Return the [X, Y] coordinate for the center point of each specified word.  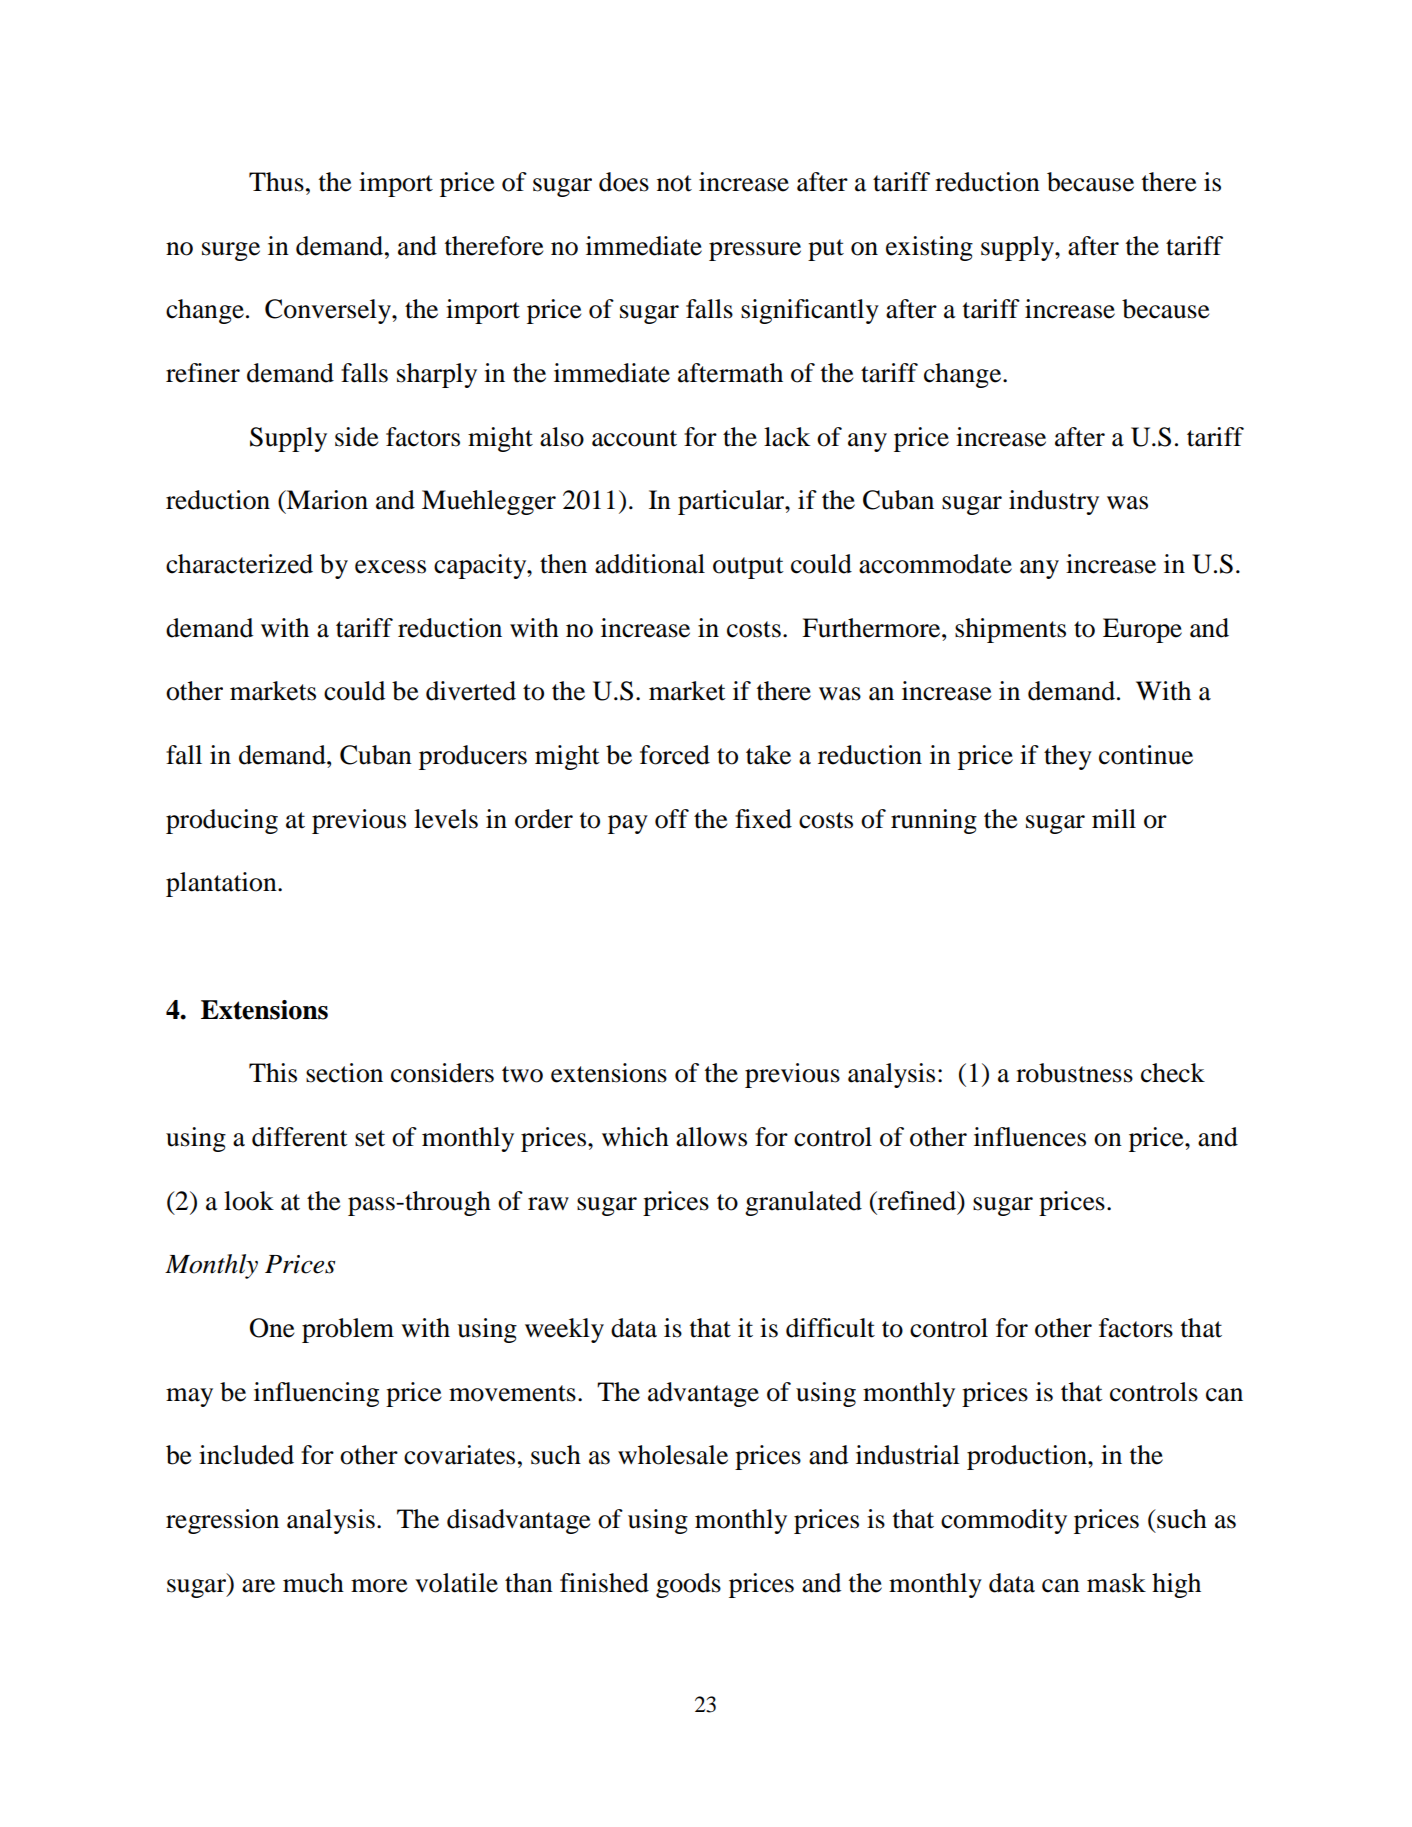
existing [929, 248]
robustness [1074, 1073]
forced [675, 755]
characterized [239, 564]
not [674, 183]
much [313, 1583]
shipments [1010, 630]
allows [711, 1137]
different [300, 1137]
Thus [276, 182]
